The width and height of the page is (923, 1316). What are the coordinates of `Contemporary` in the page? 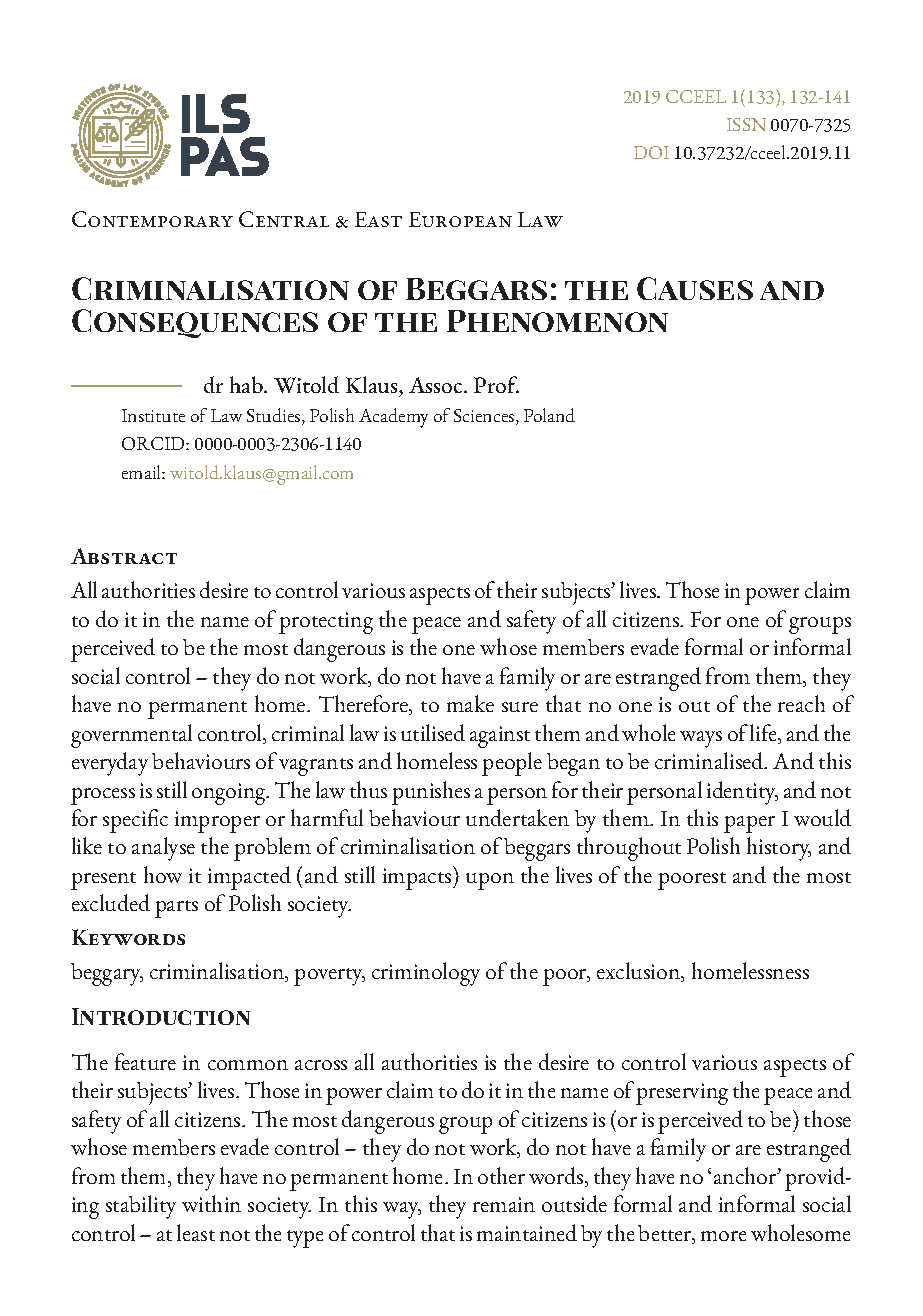 It's located at (152, 219).
